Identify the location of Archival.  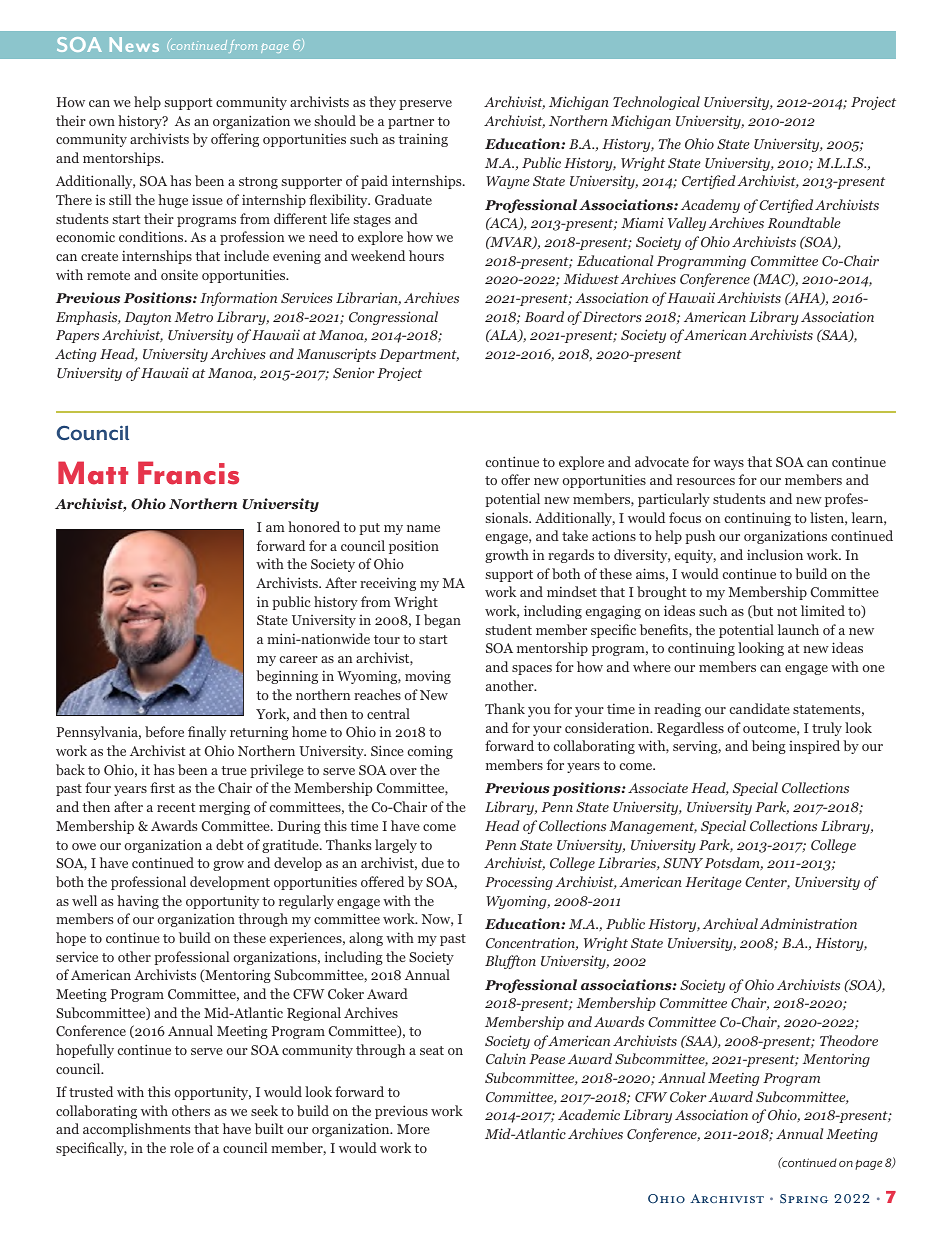
(730, 923).
